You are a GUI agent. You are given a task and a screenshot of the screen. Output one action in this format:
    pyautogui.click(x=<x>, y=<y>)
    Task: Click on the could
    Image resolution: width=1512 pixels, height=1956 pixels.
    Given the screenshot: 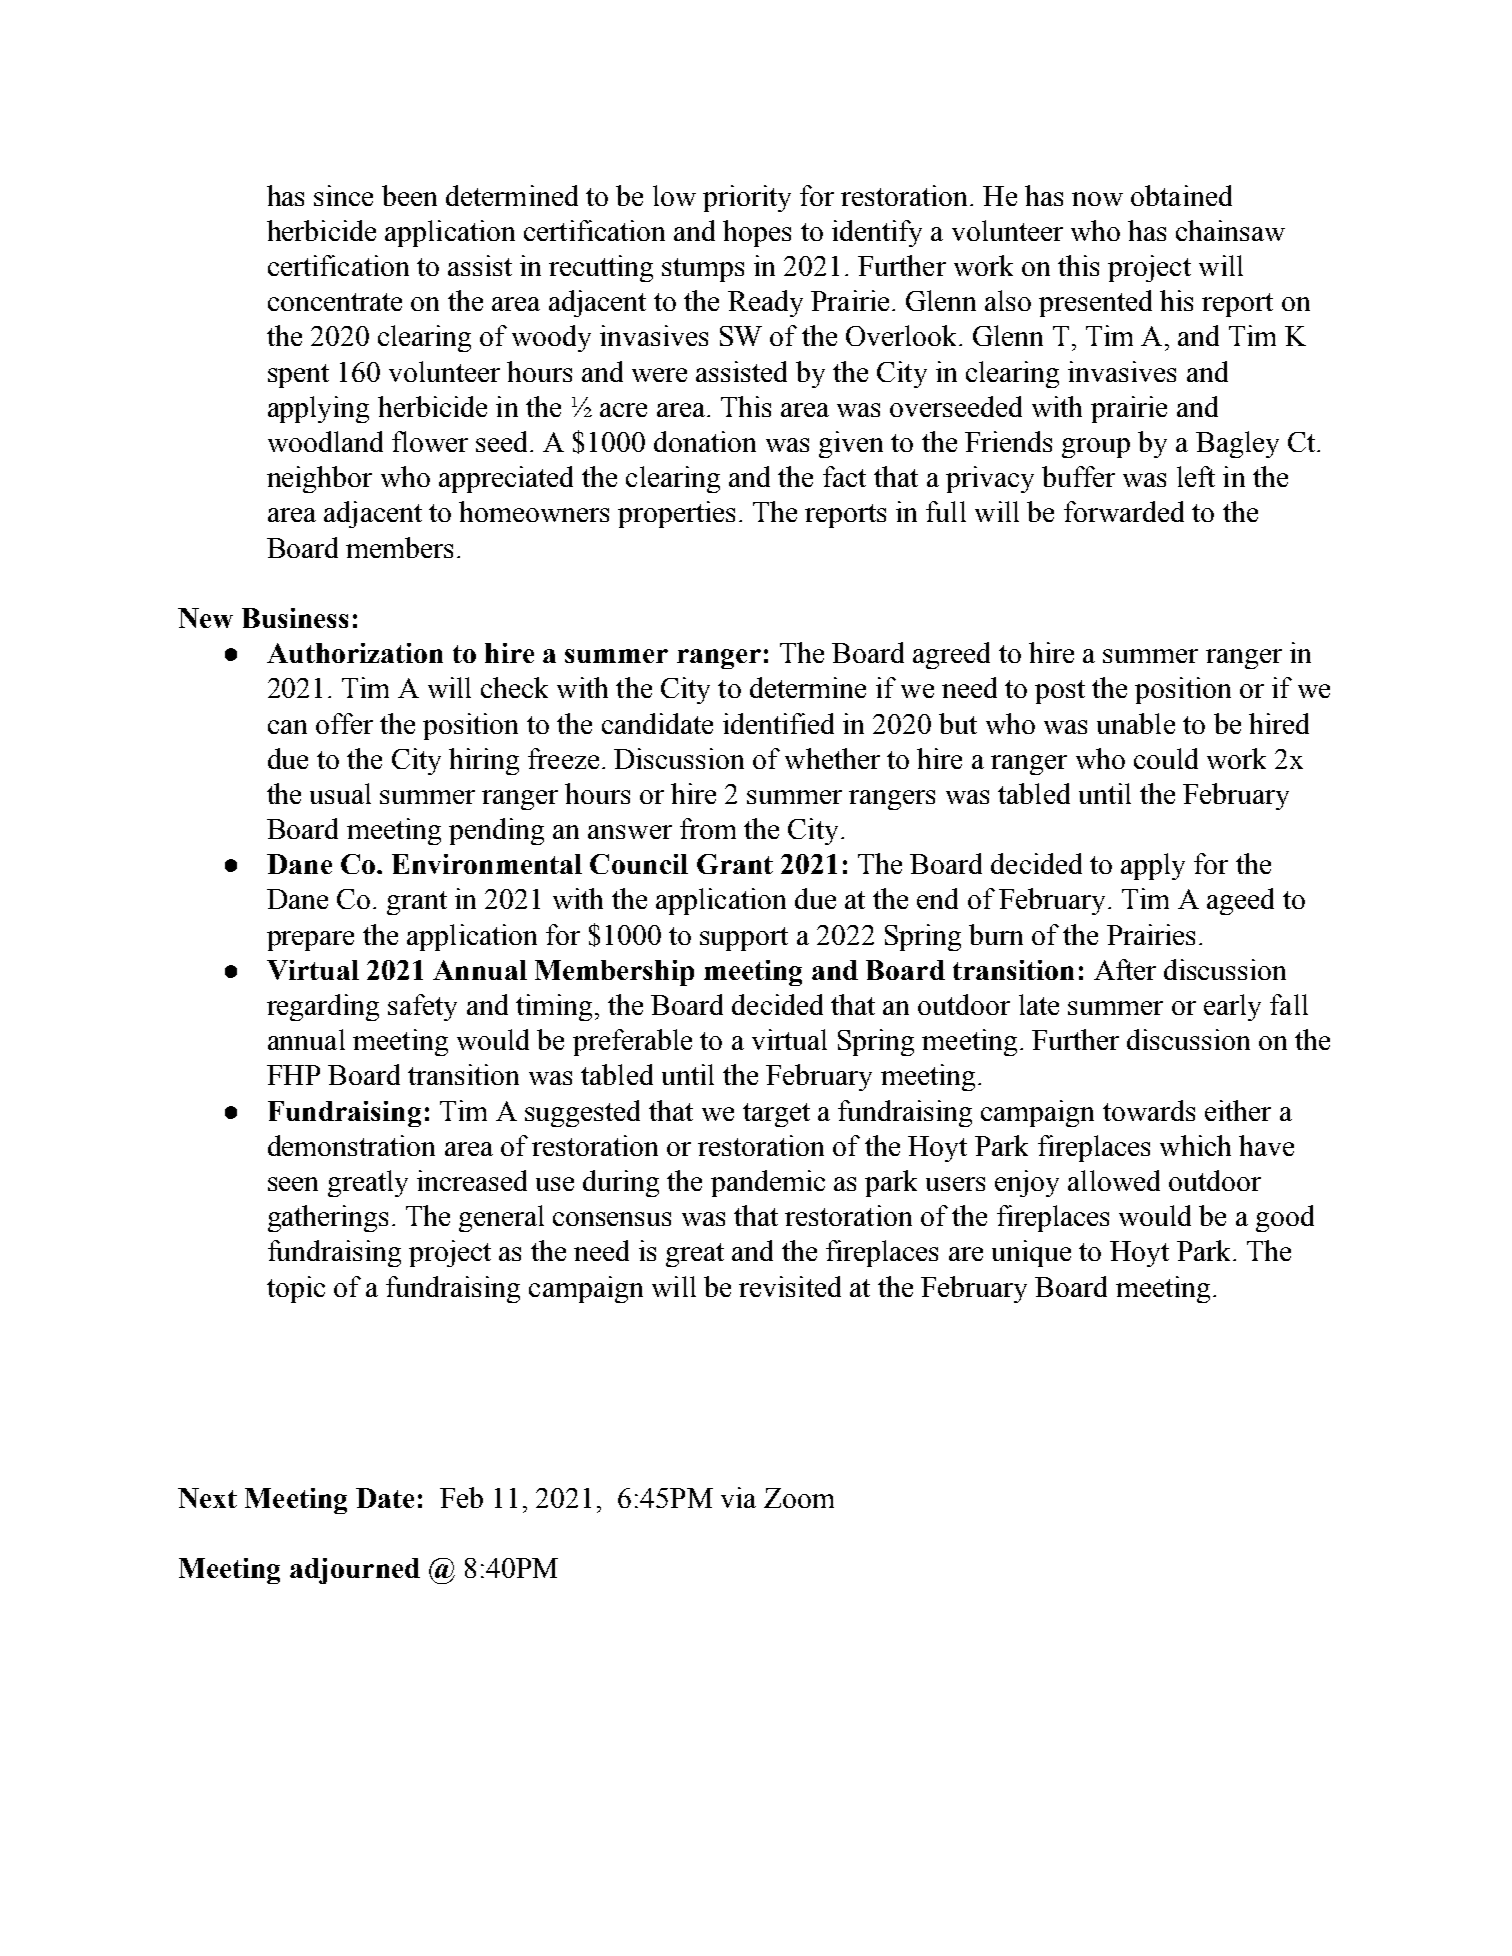 What is the action you would take?
    pyautogui.click(x=1166, y=758)
